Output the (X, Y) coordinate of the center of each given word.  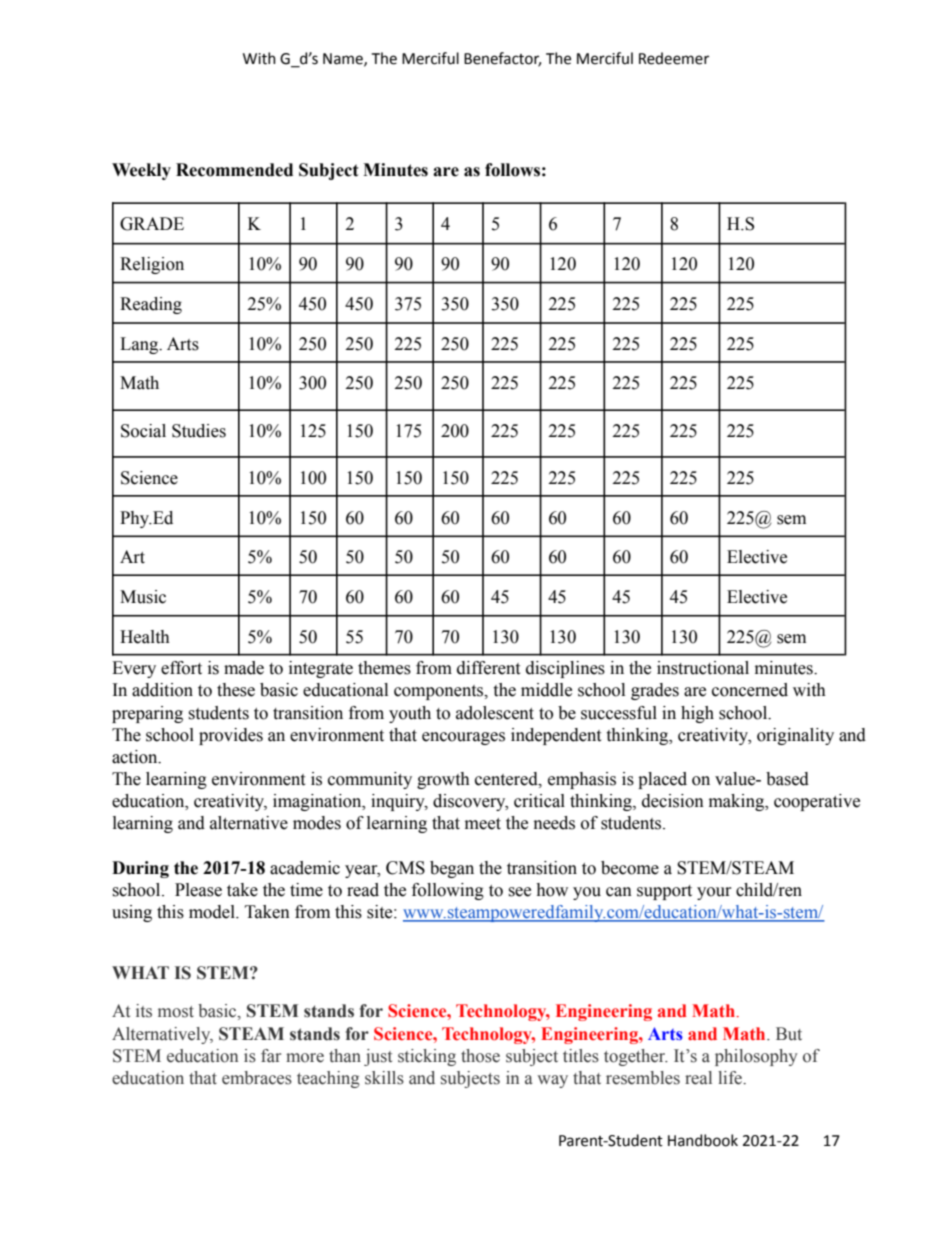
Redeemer (674, 58)
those (480, 1056)
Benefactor (502, 59)
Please (198, 890)
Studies (199, 431)
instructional (703, 668)
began (452, 869)
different (488, 668)
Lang (140, 345)
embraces (257, 1078)
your (714, 893)
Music (143, 597)
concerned (750, 690)
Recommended (234, 170)
